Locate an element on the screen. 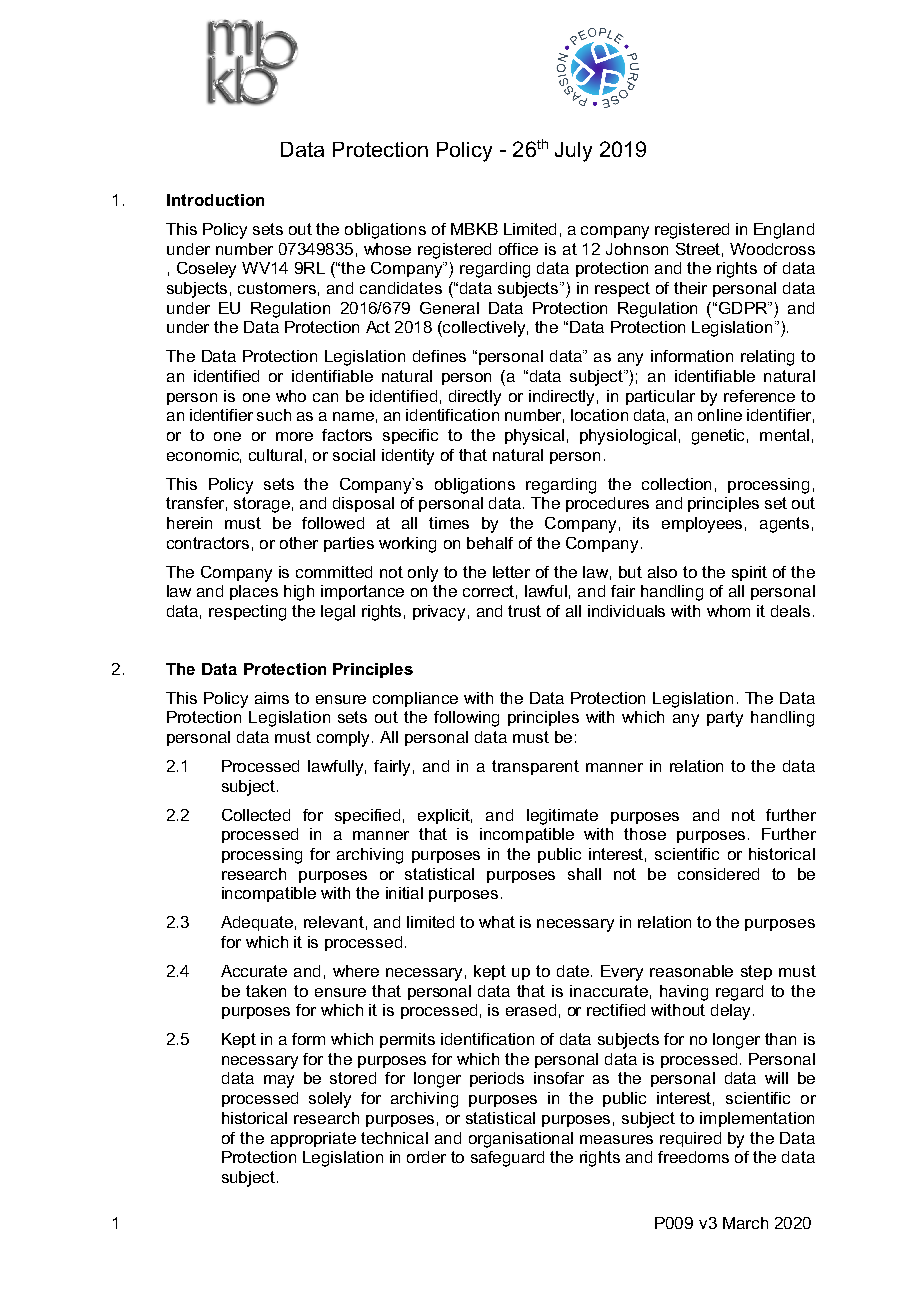 Image resolution: width=924 pixels, height=1308 pixels. aims is located at coordinates (272, 698).
